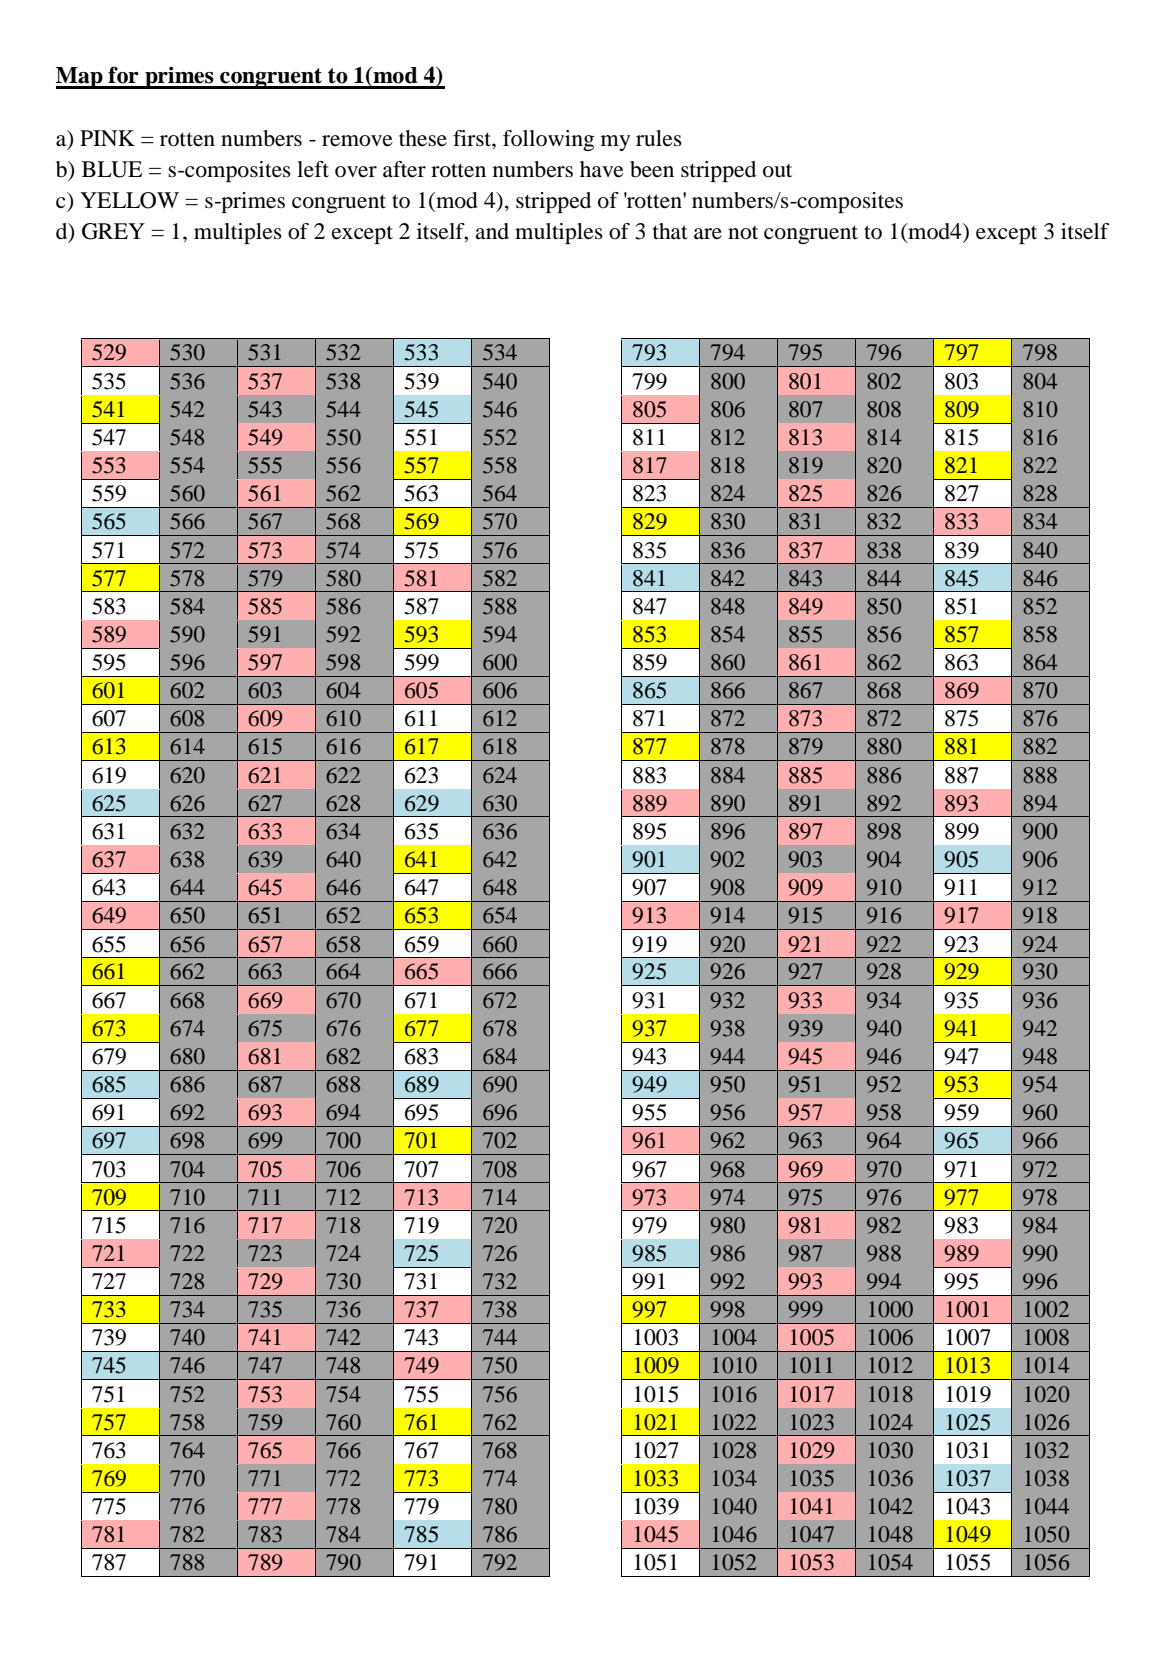 This screenshot has height=1656, width=1171. Describe the element at coordinates (670, 231) in the screenshot. I see `that` at that location.
